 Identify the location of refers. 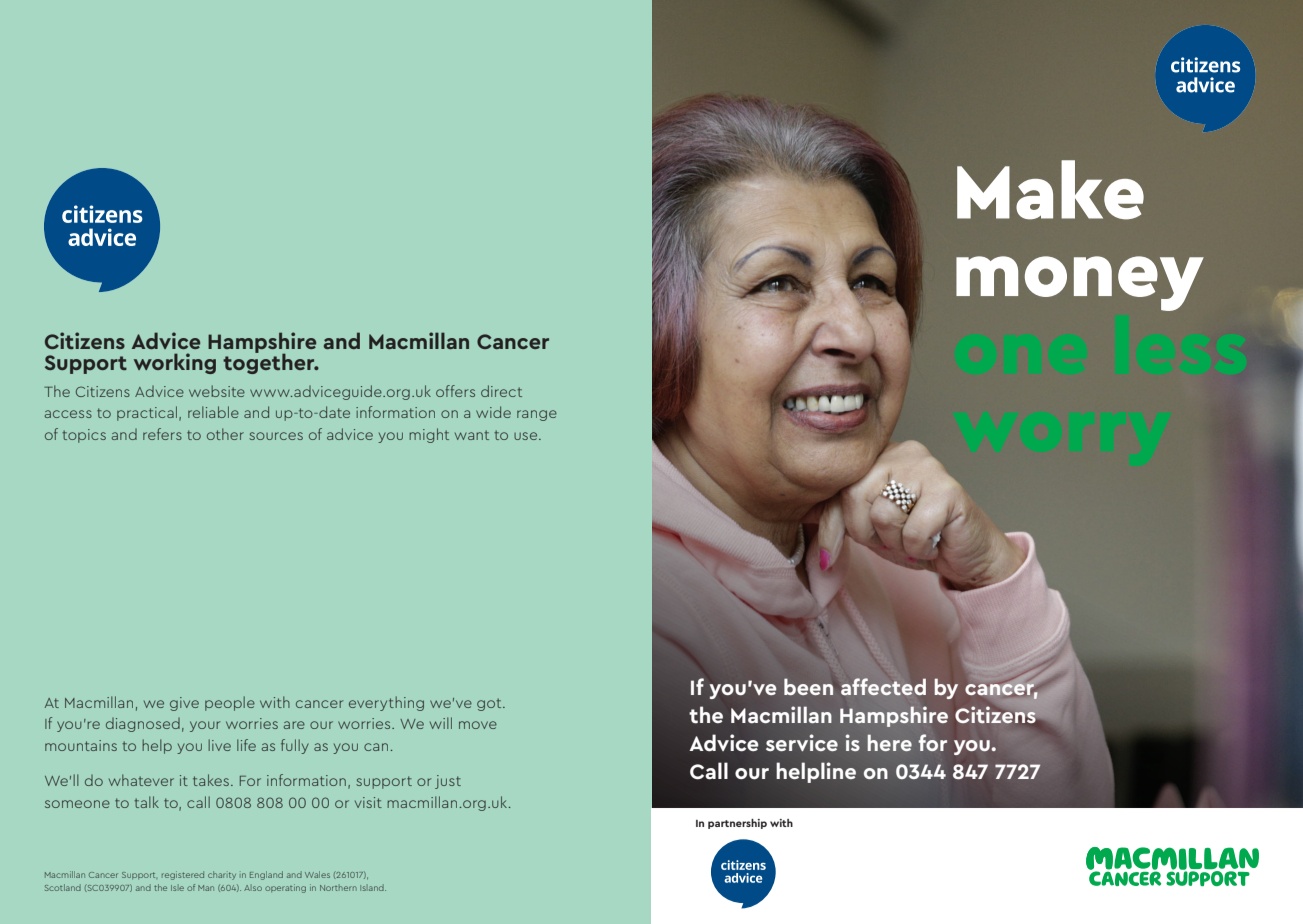
(162, 434).
